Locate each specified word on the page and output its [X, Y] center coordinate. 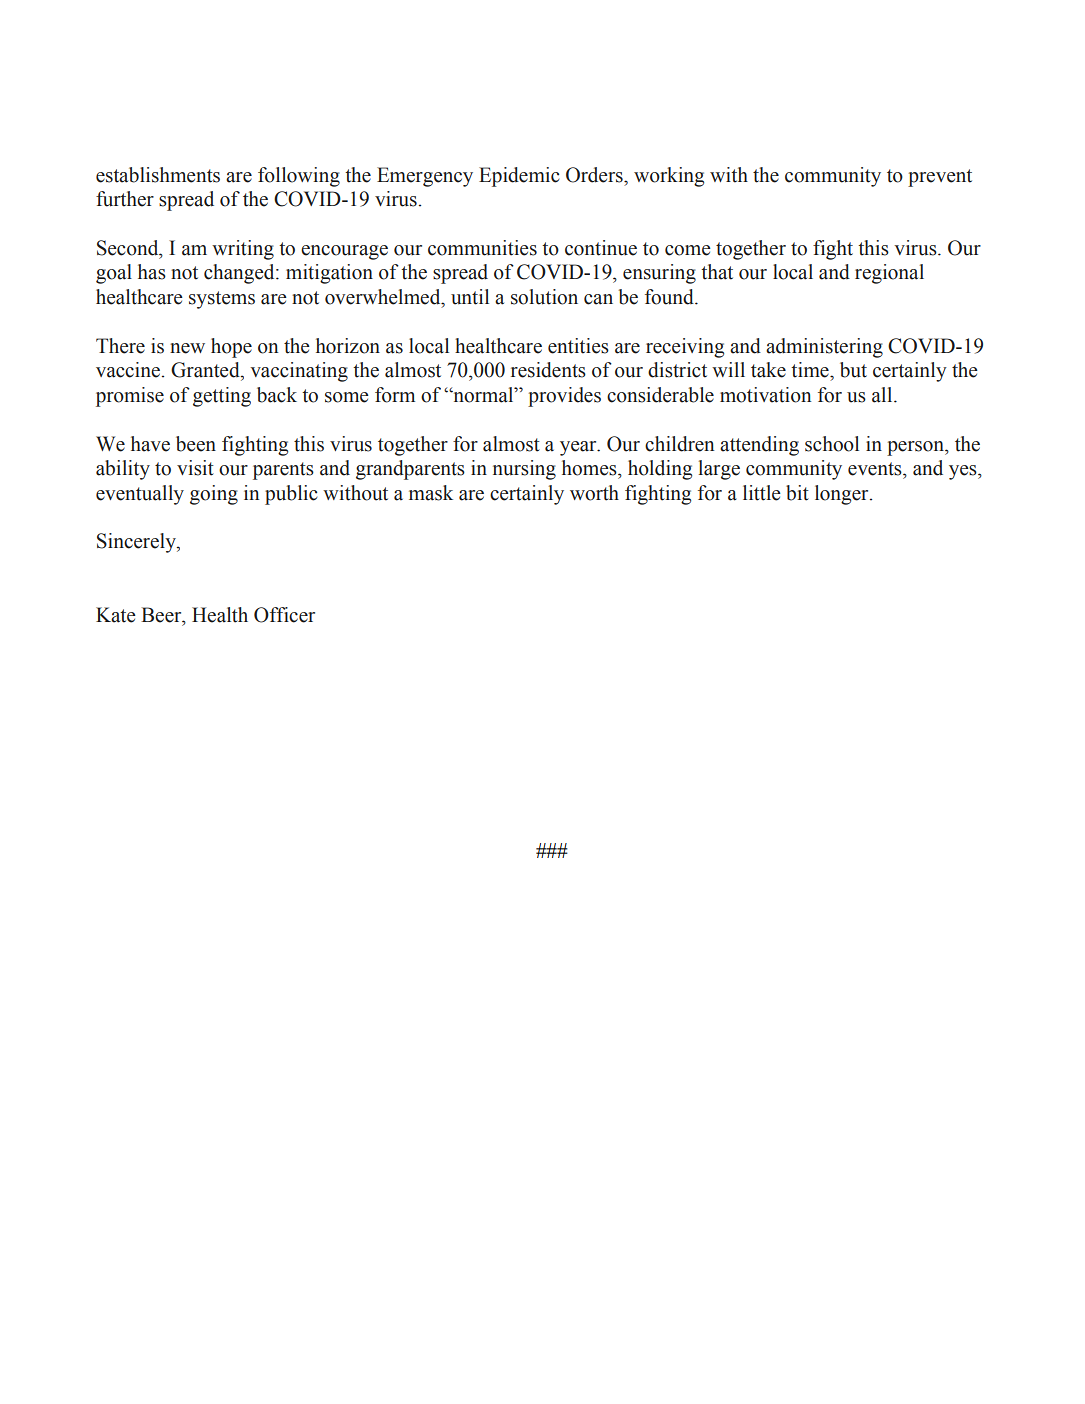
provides [564, 397]
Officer [284, 615]
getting [222, 397]
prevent [940, 178]
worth [594, 493]
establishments [158, 175]
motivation [766, 395]
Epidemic [519, 177]
